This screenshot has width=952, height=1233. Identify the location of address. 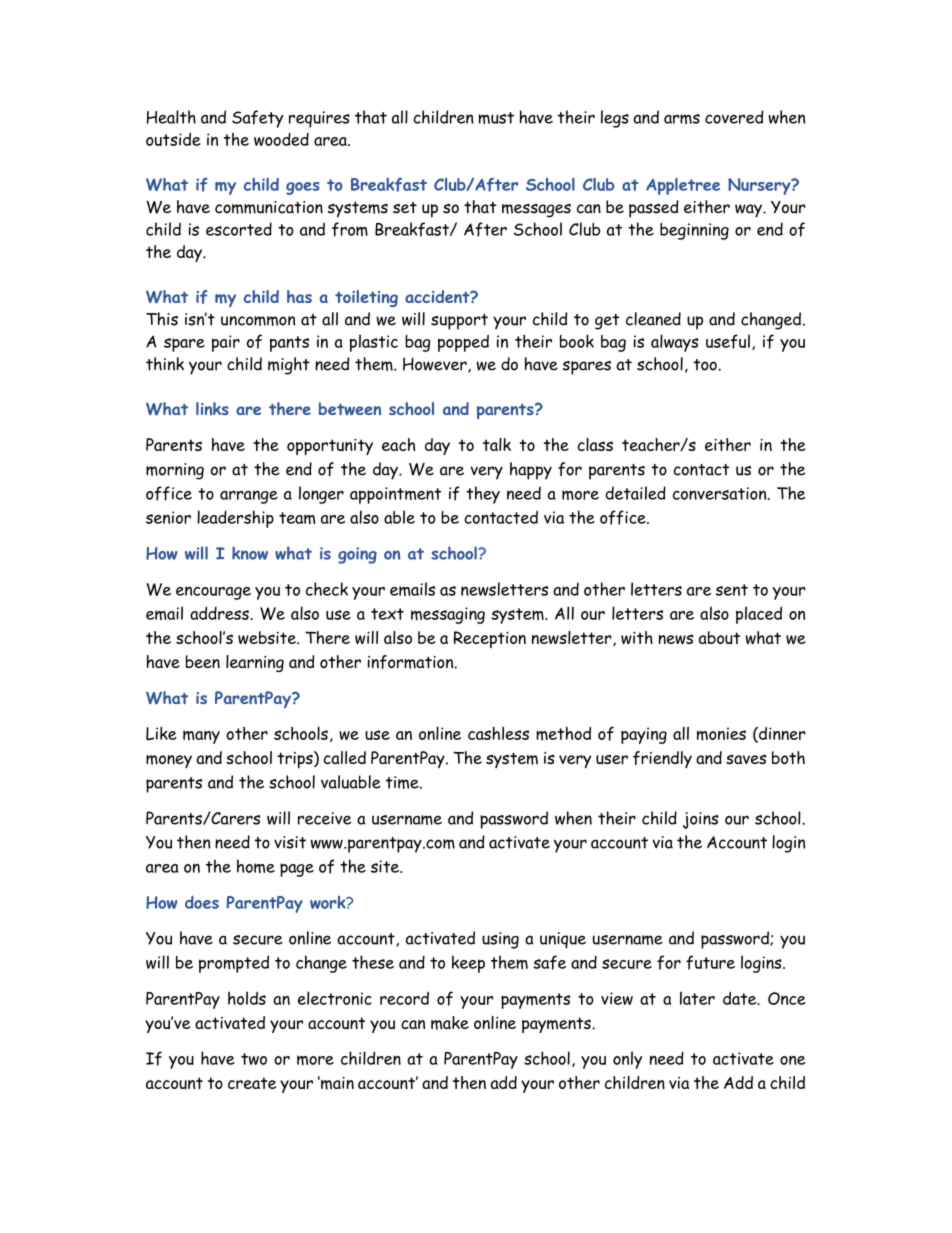
(219, 613).
